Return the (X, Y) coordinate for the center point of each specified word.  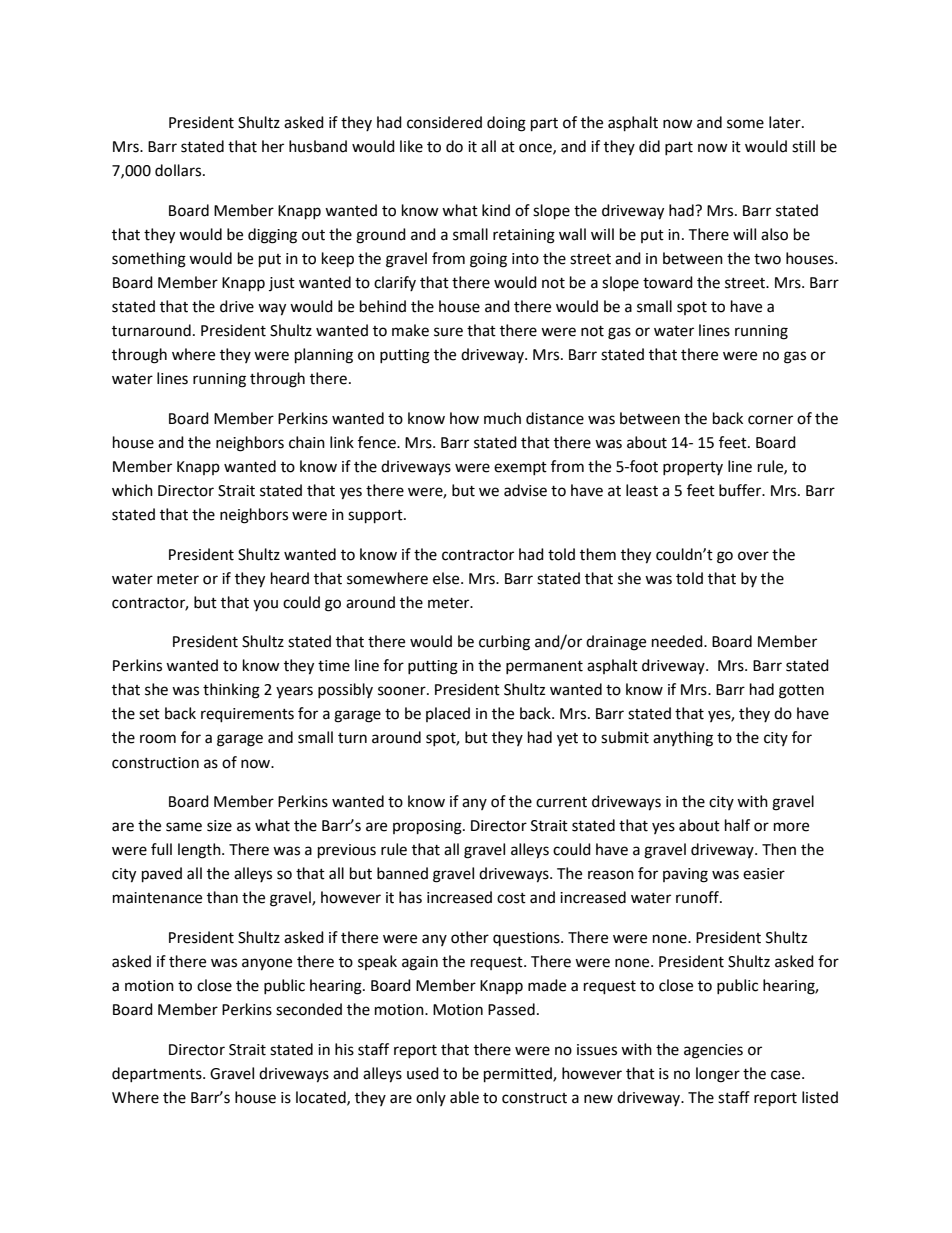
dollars (179, 170)
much (502, 418)
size (219, 826)
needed (678, 641)
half (737, 825)
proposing (428, 827)
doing (506, 124)
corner (770, 420)
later (786, 122)
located (322, 1098)
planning (324, 356)
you (265, 605)
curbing (504, 643)
